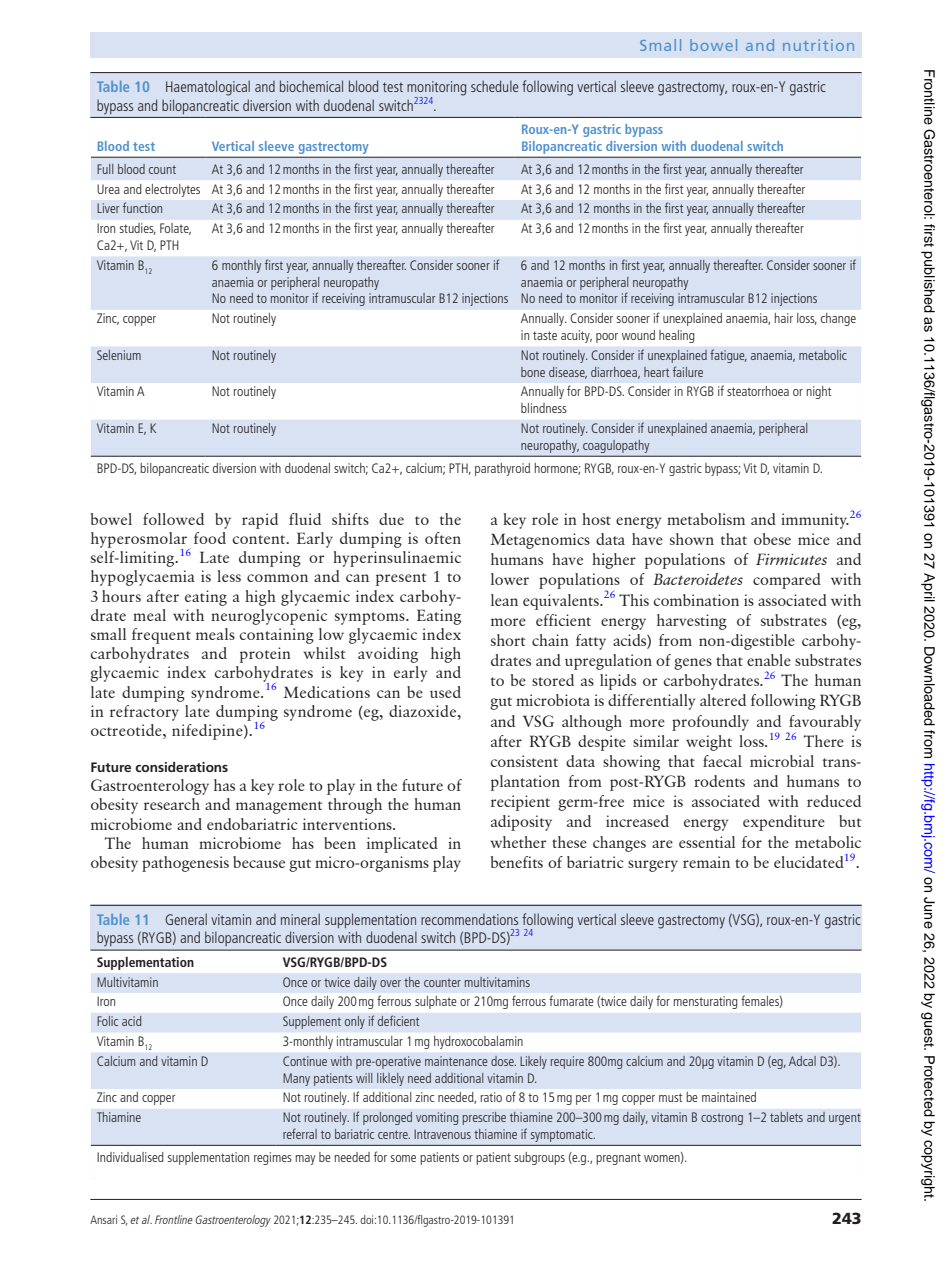 The width and height of the screenshot is (952, 1270). I want to click on schedule, so click(494, 86).
